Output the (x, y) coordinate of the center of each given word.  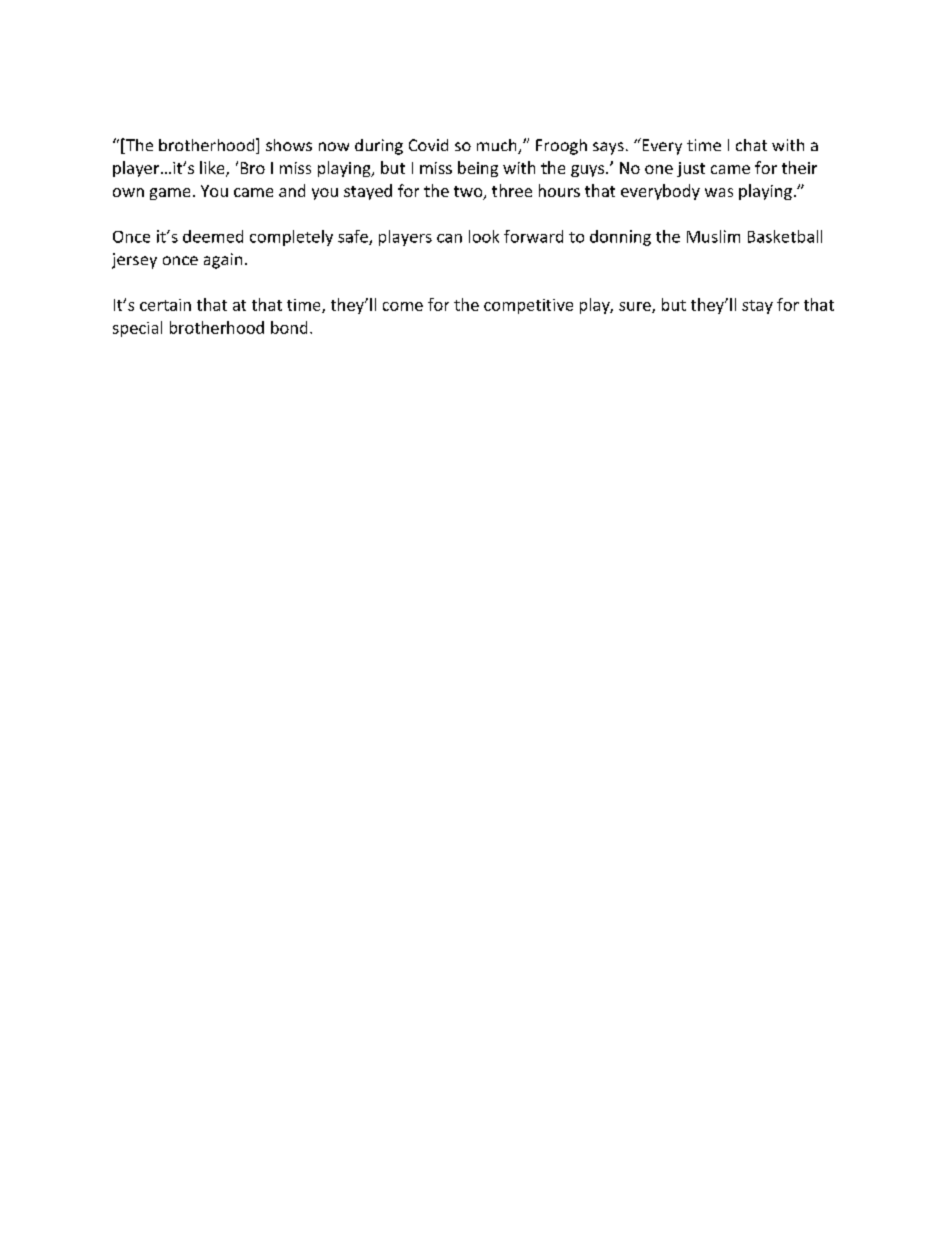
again (223, 261)
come (403, 306)
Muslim (713, 236)
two (469, 193)
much (498, 146)
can (449, 238)
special (137, 329)
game (170, 194)
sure (636, 307)
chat (751, 145)
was (719, 192)
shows (289, 145)
